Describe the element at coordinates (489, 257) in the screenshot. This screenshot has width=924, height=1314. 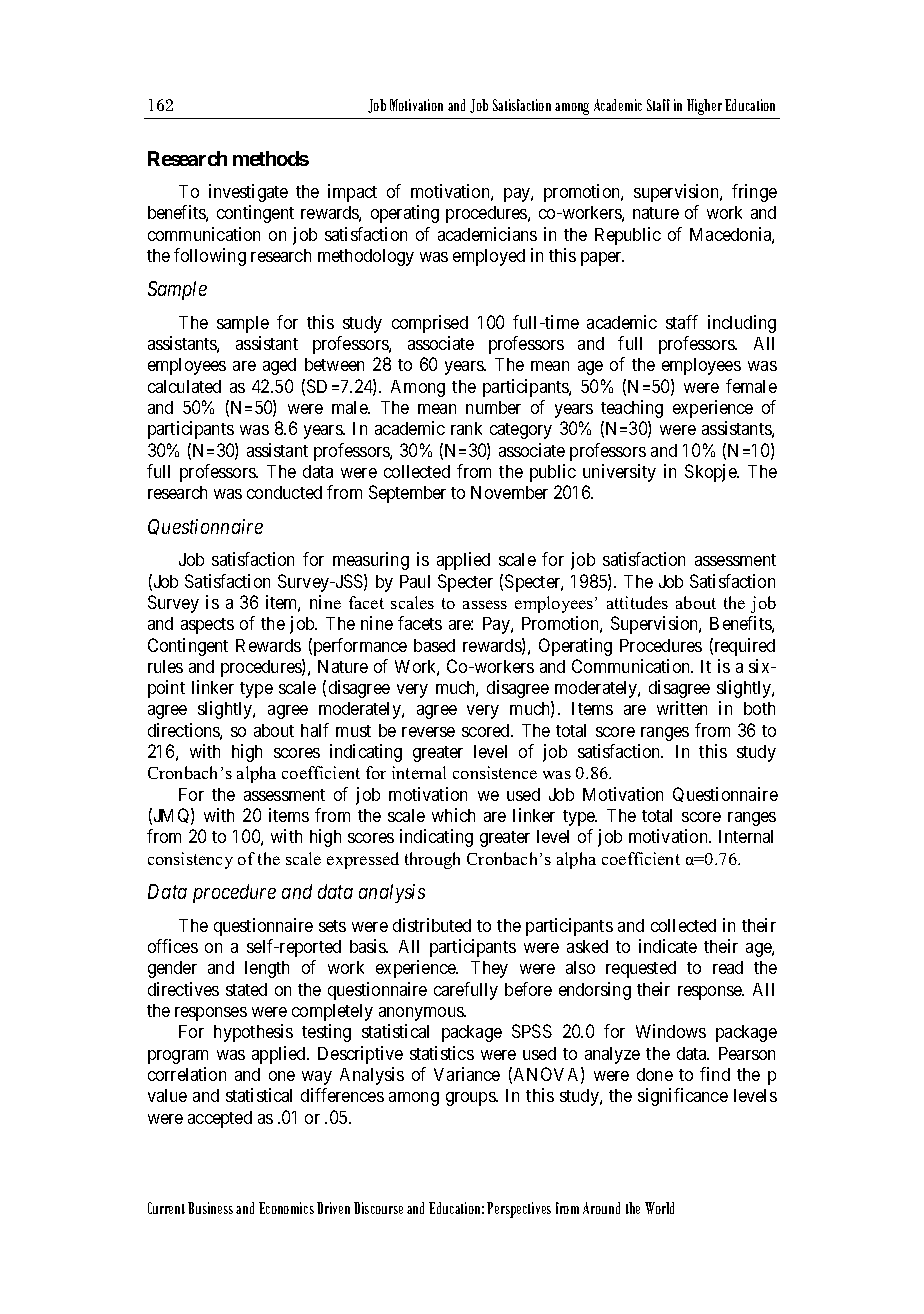
I see `employed` at that location.
